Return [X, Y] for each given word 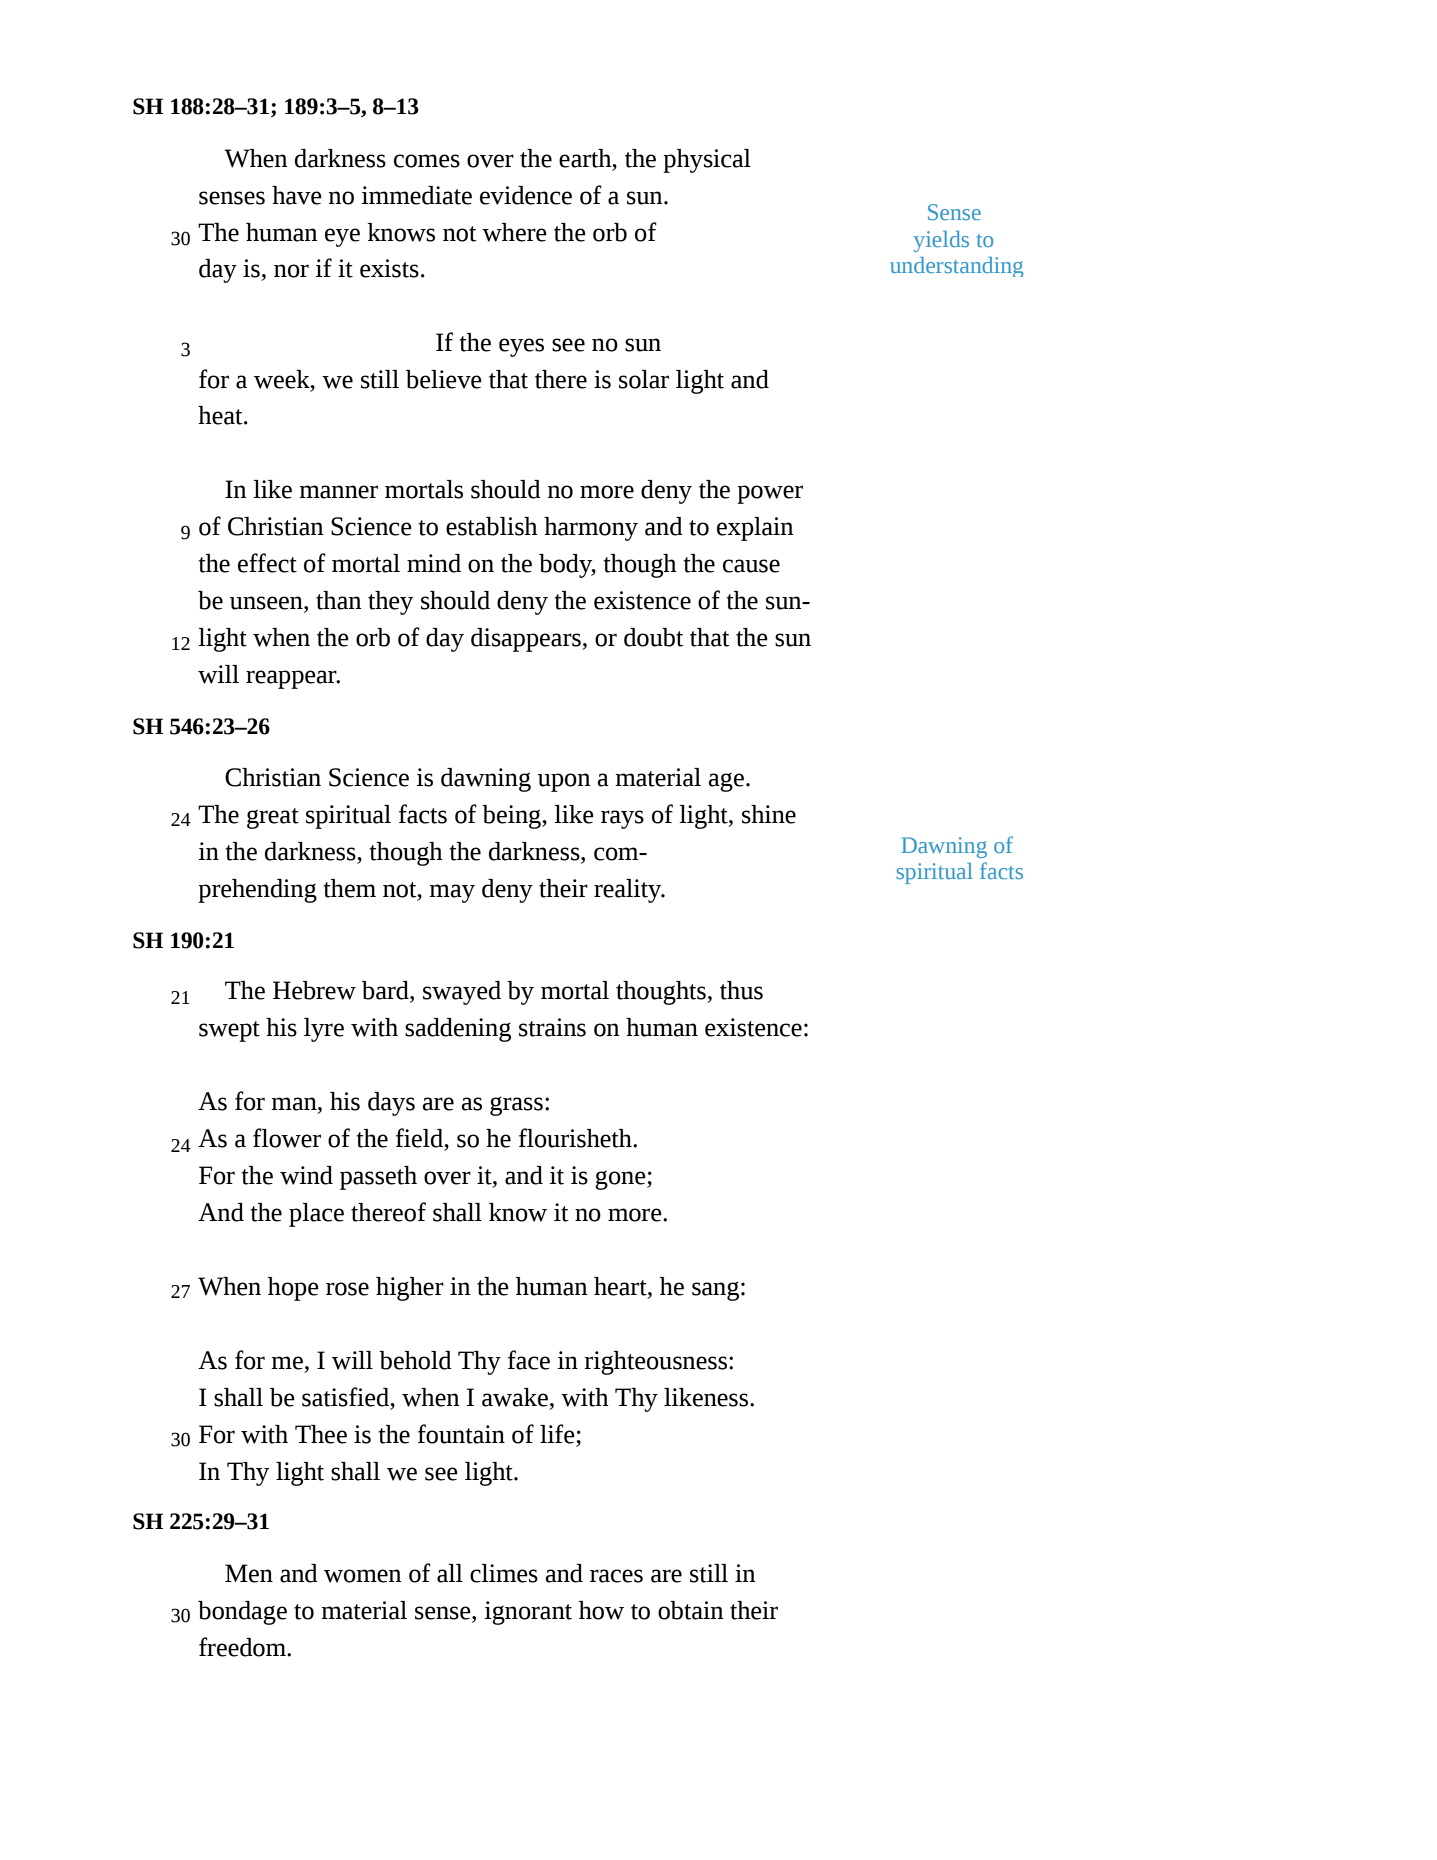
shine [769, 814]
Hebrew [314, 990]
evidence [526, 195]
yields [941, 241]
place [316, 1215]
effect [267, 563]
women [363, 1576]
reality [629, 891]
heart [621, 1286]
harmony [591, 529]
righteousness [655, 1363]
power [770, 494]
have [297, 195]
